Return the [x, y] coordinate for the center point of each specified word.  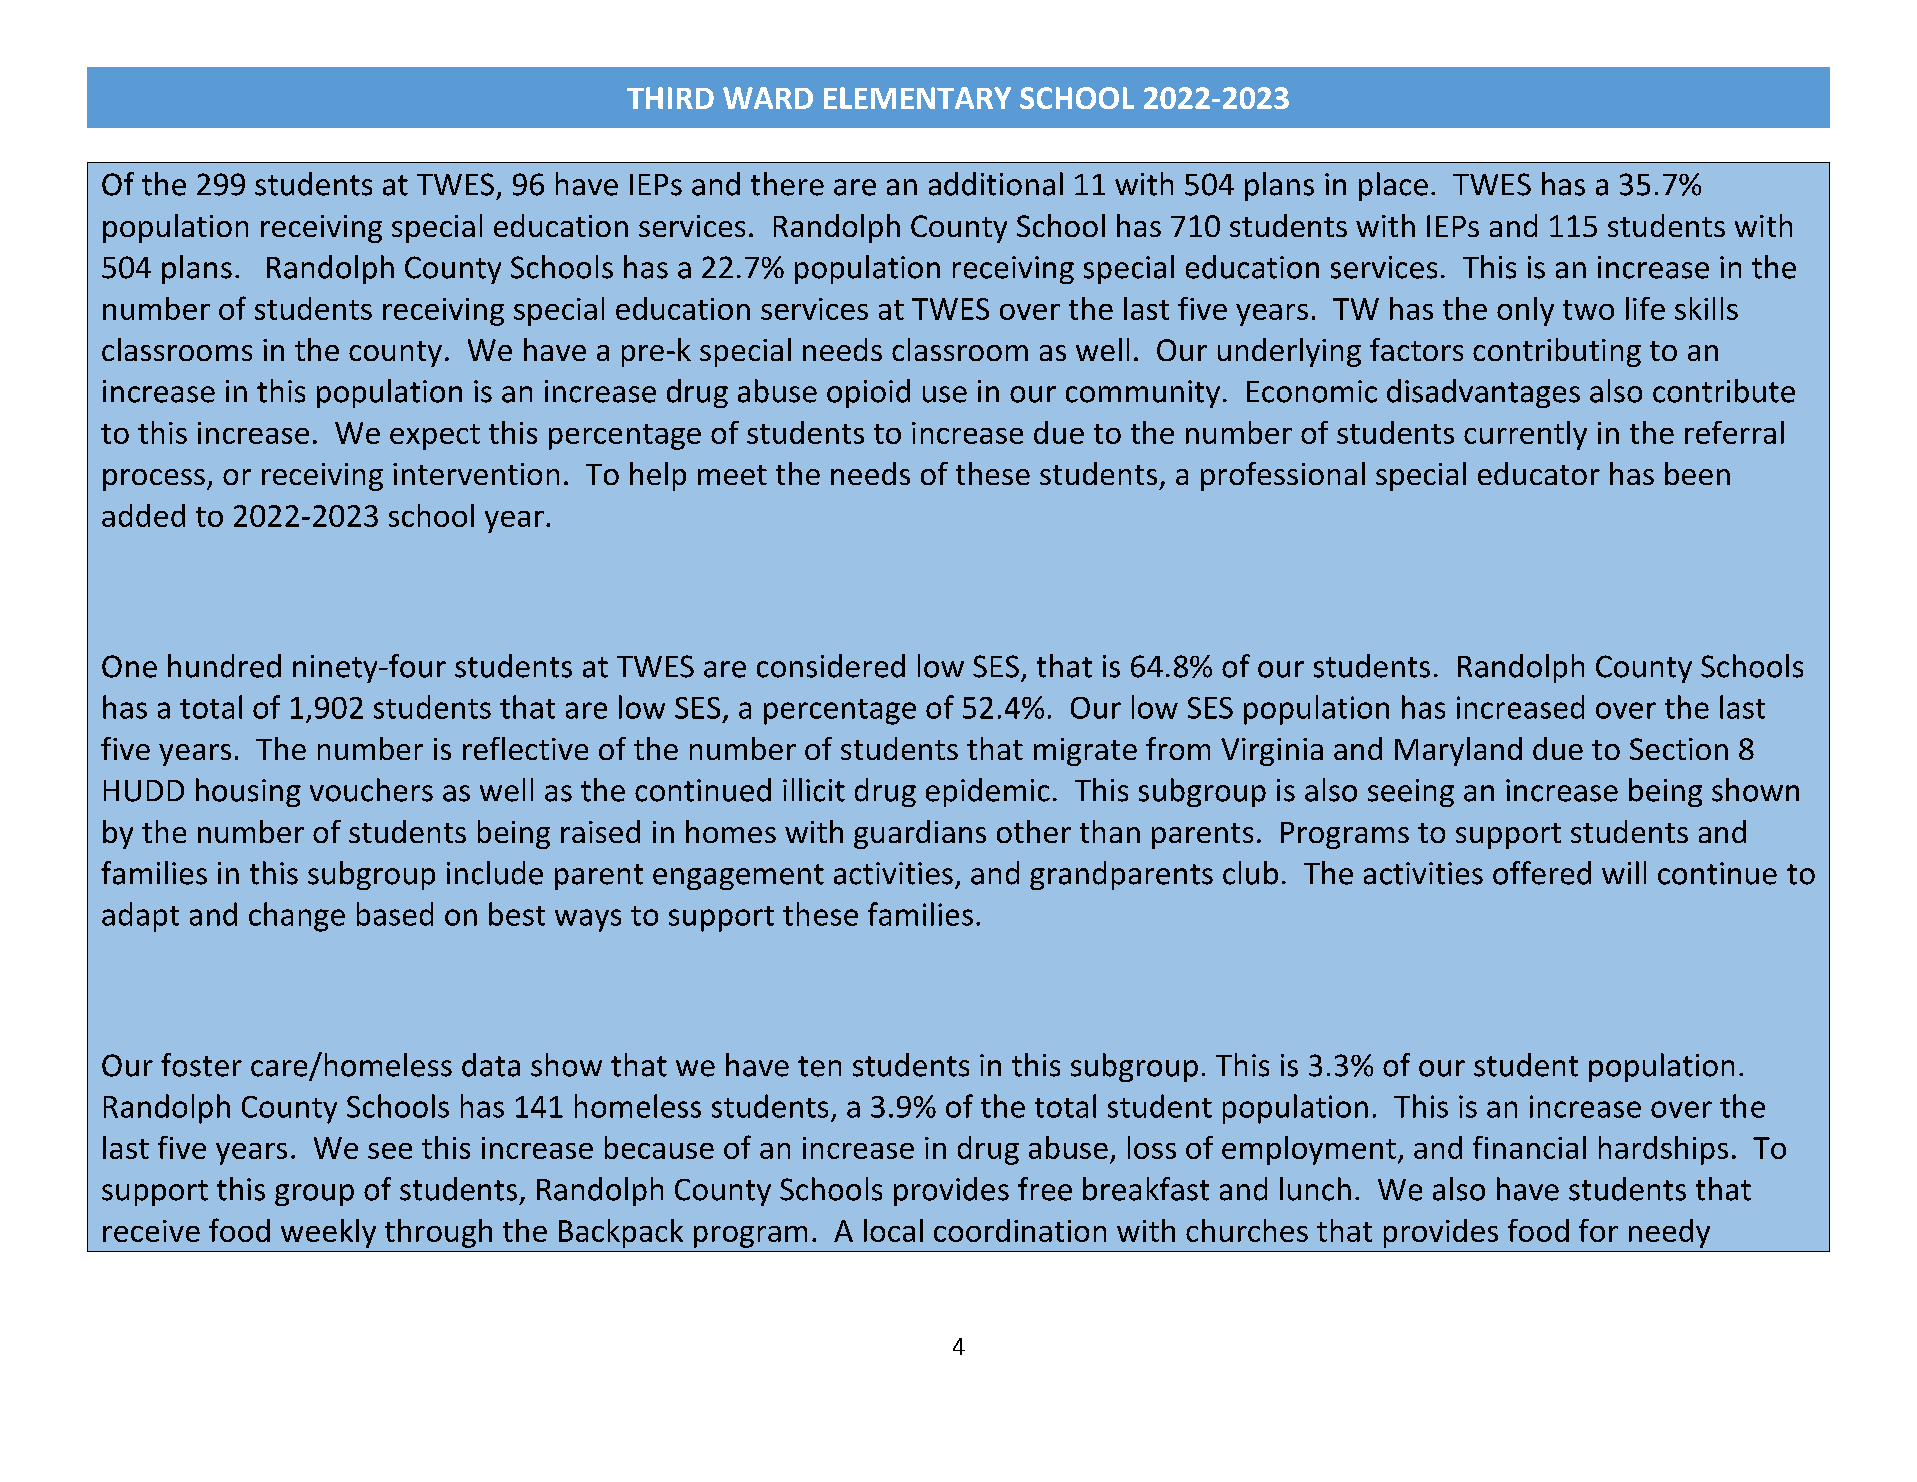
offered [1542, 873]
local [893, 1230]
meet [732, 475]
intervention [476, 474]
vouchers [371, 790]
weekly [328, 1233]
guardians [920, 834]
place [1393, 186]
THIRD [670, 98]
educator [1539, 473]
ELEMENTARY [917, 98]
